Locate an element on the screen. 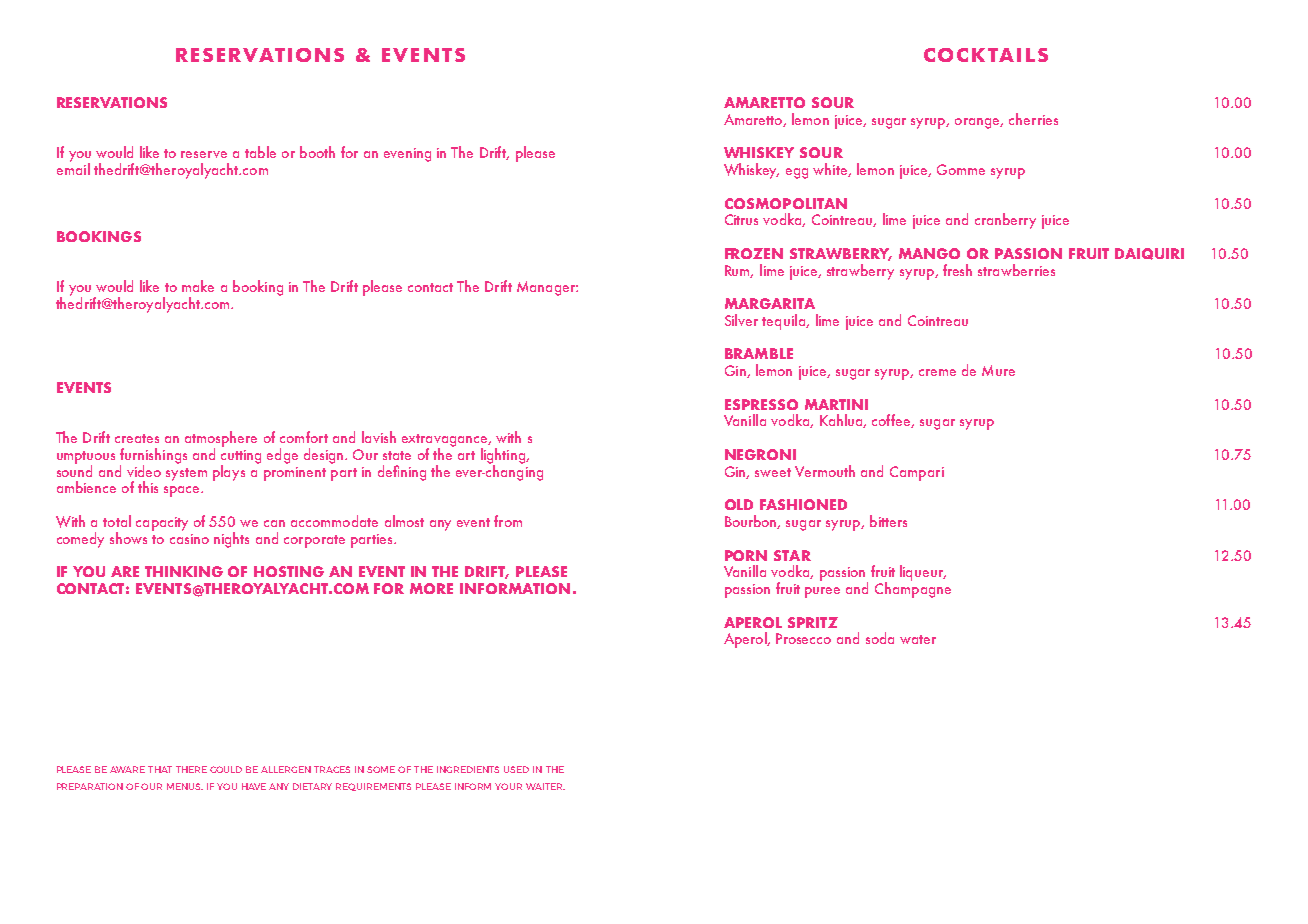 This screenshot has width=1308, height=924. atmosphere is located at coordinates (221, 440).
